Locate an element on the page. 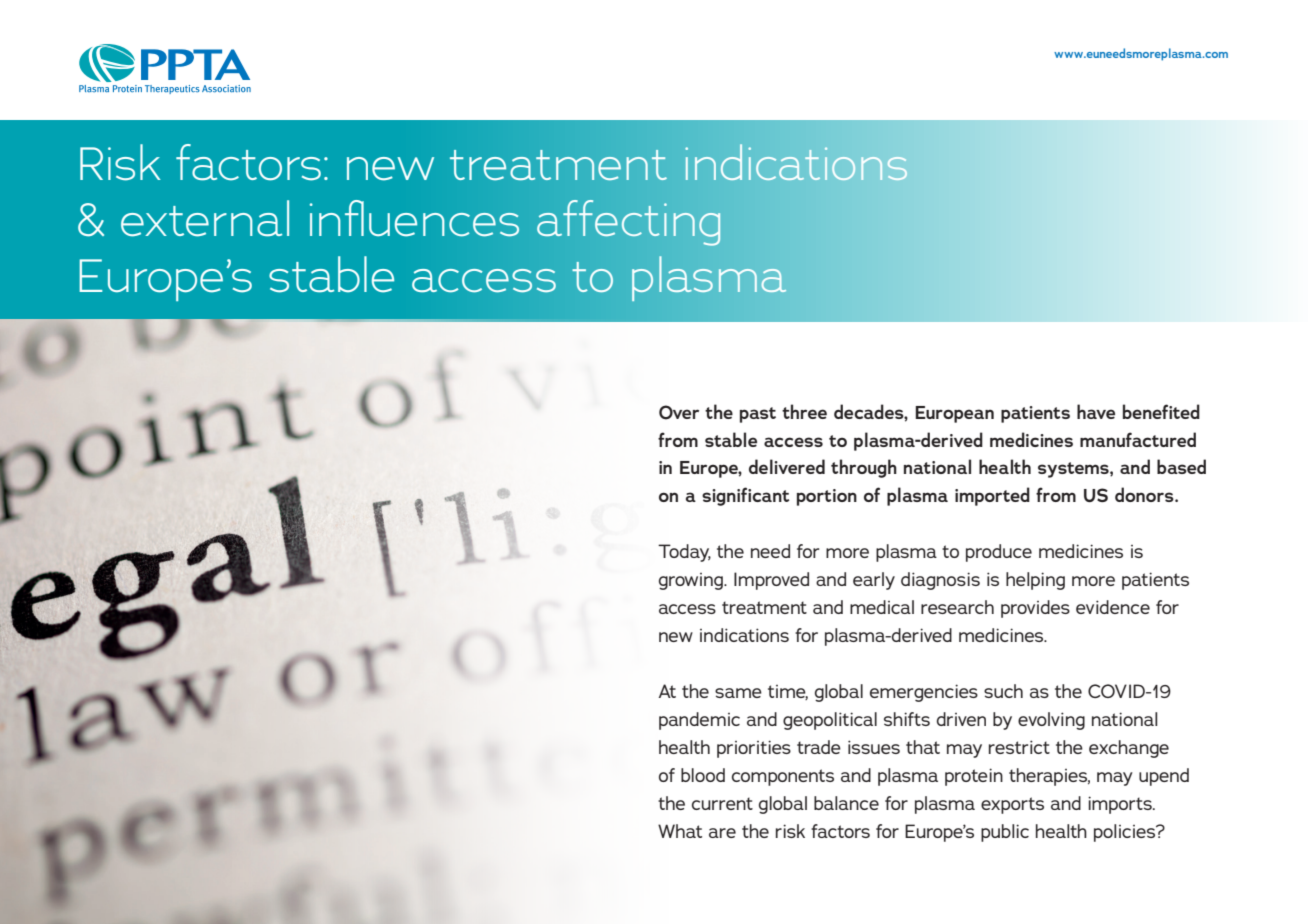 The height and width of the image is (924, 1308). Over is located at coordinates (679, 412).
